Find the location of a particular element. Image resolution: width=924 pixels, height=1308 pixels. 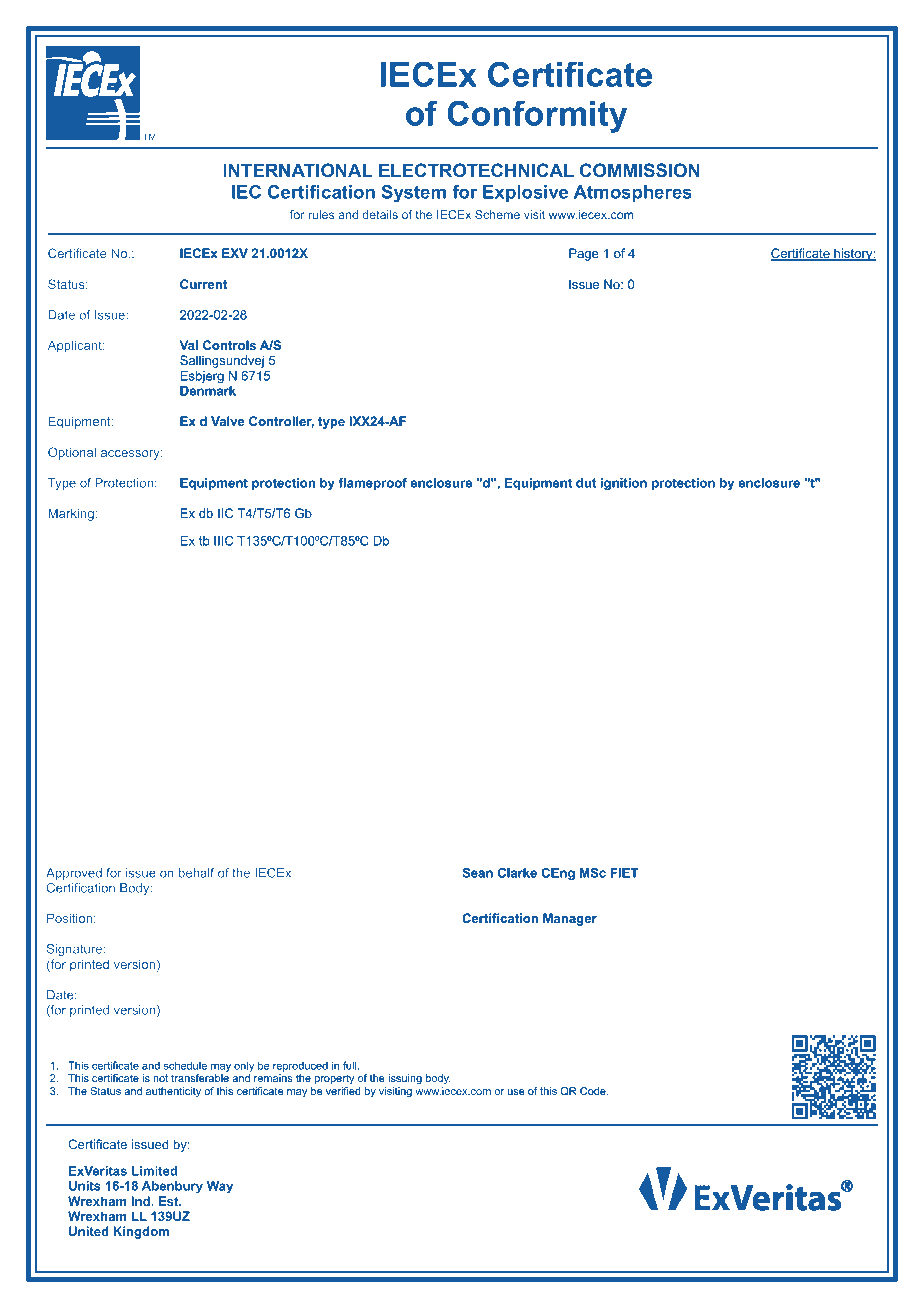

Marking is located at coordinates (71, 514).
